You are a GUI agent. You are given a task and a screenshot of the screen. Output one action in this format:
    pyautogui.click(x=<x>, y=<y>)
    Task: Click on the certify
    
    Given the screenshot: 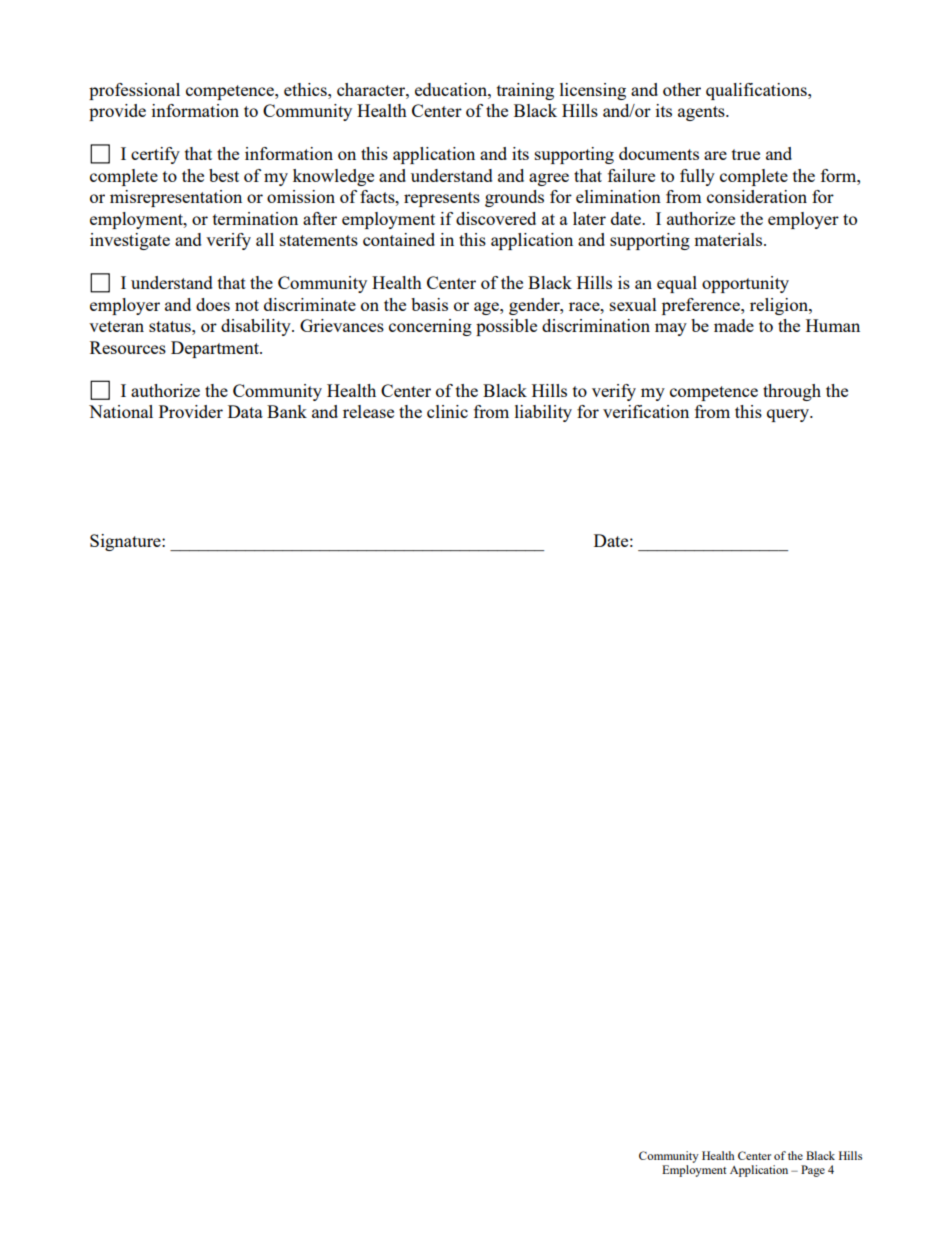 What is the action you would take?
    pyautogui.click(x=155, y=155)
